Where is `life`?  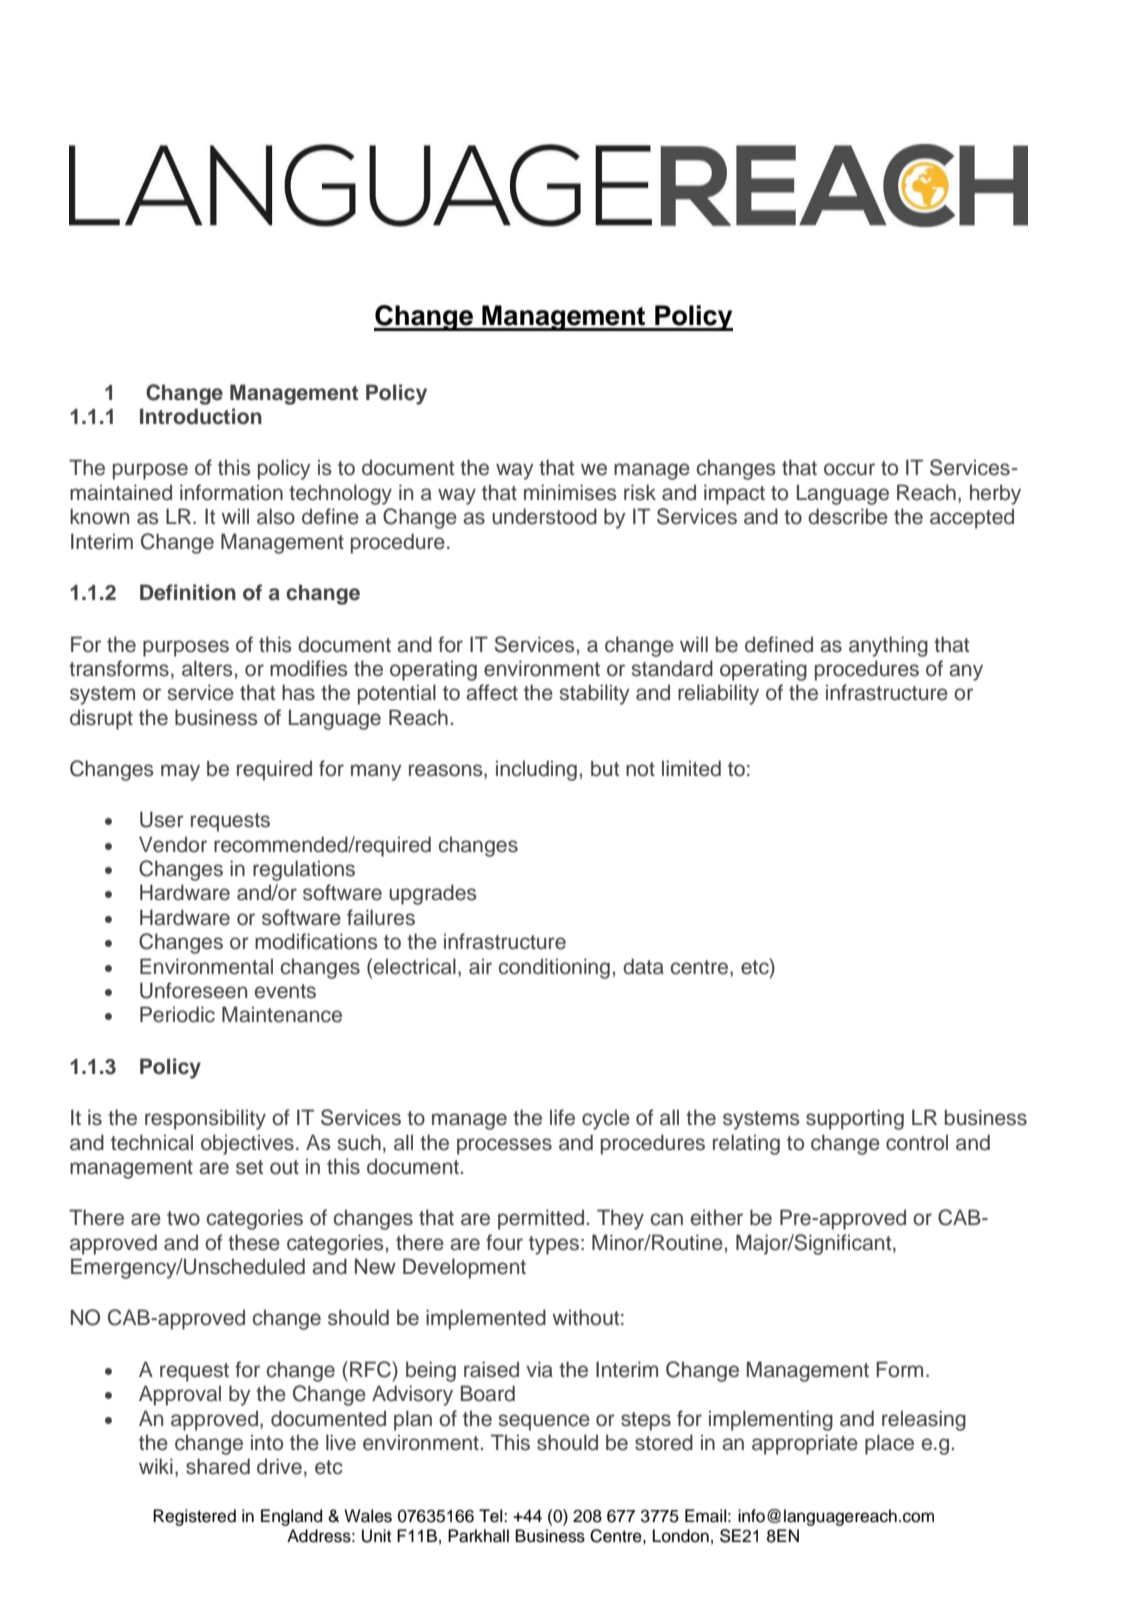 life is located at coordinates (562, 1117).
